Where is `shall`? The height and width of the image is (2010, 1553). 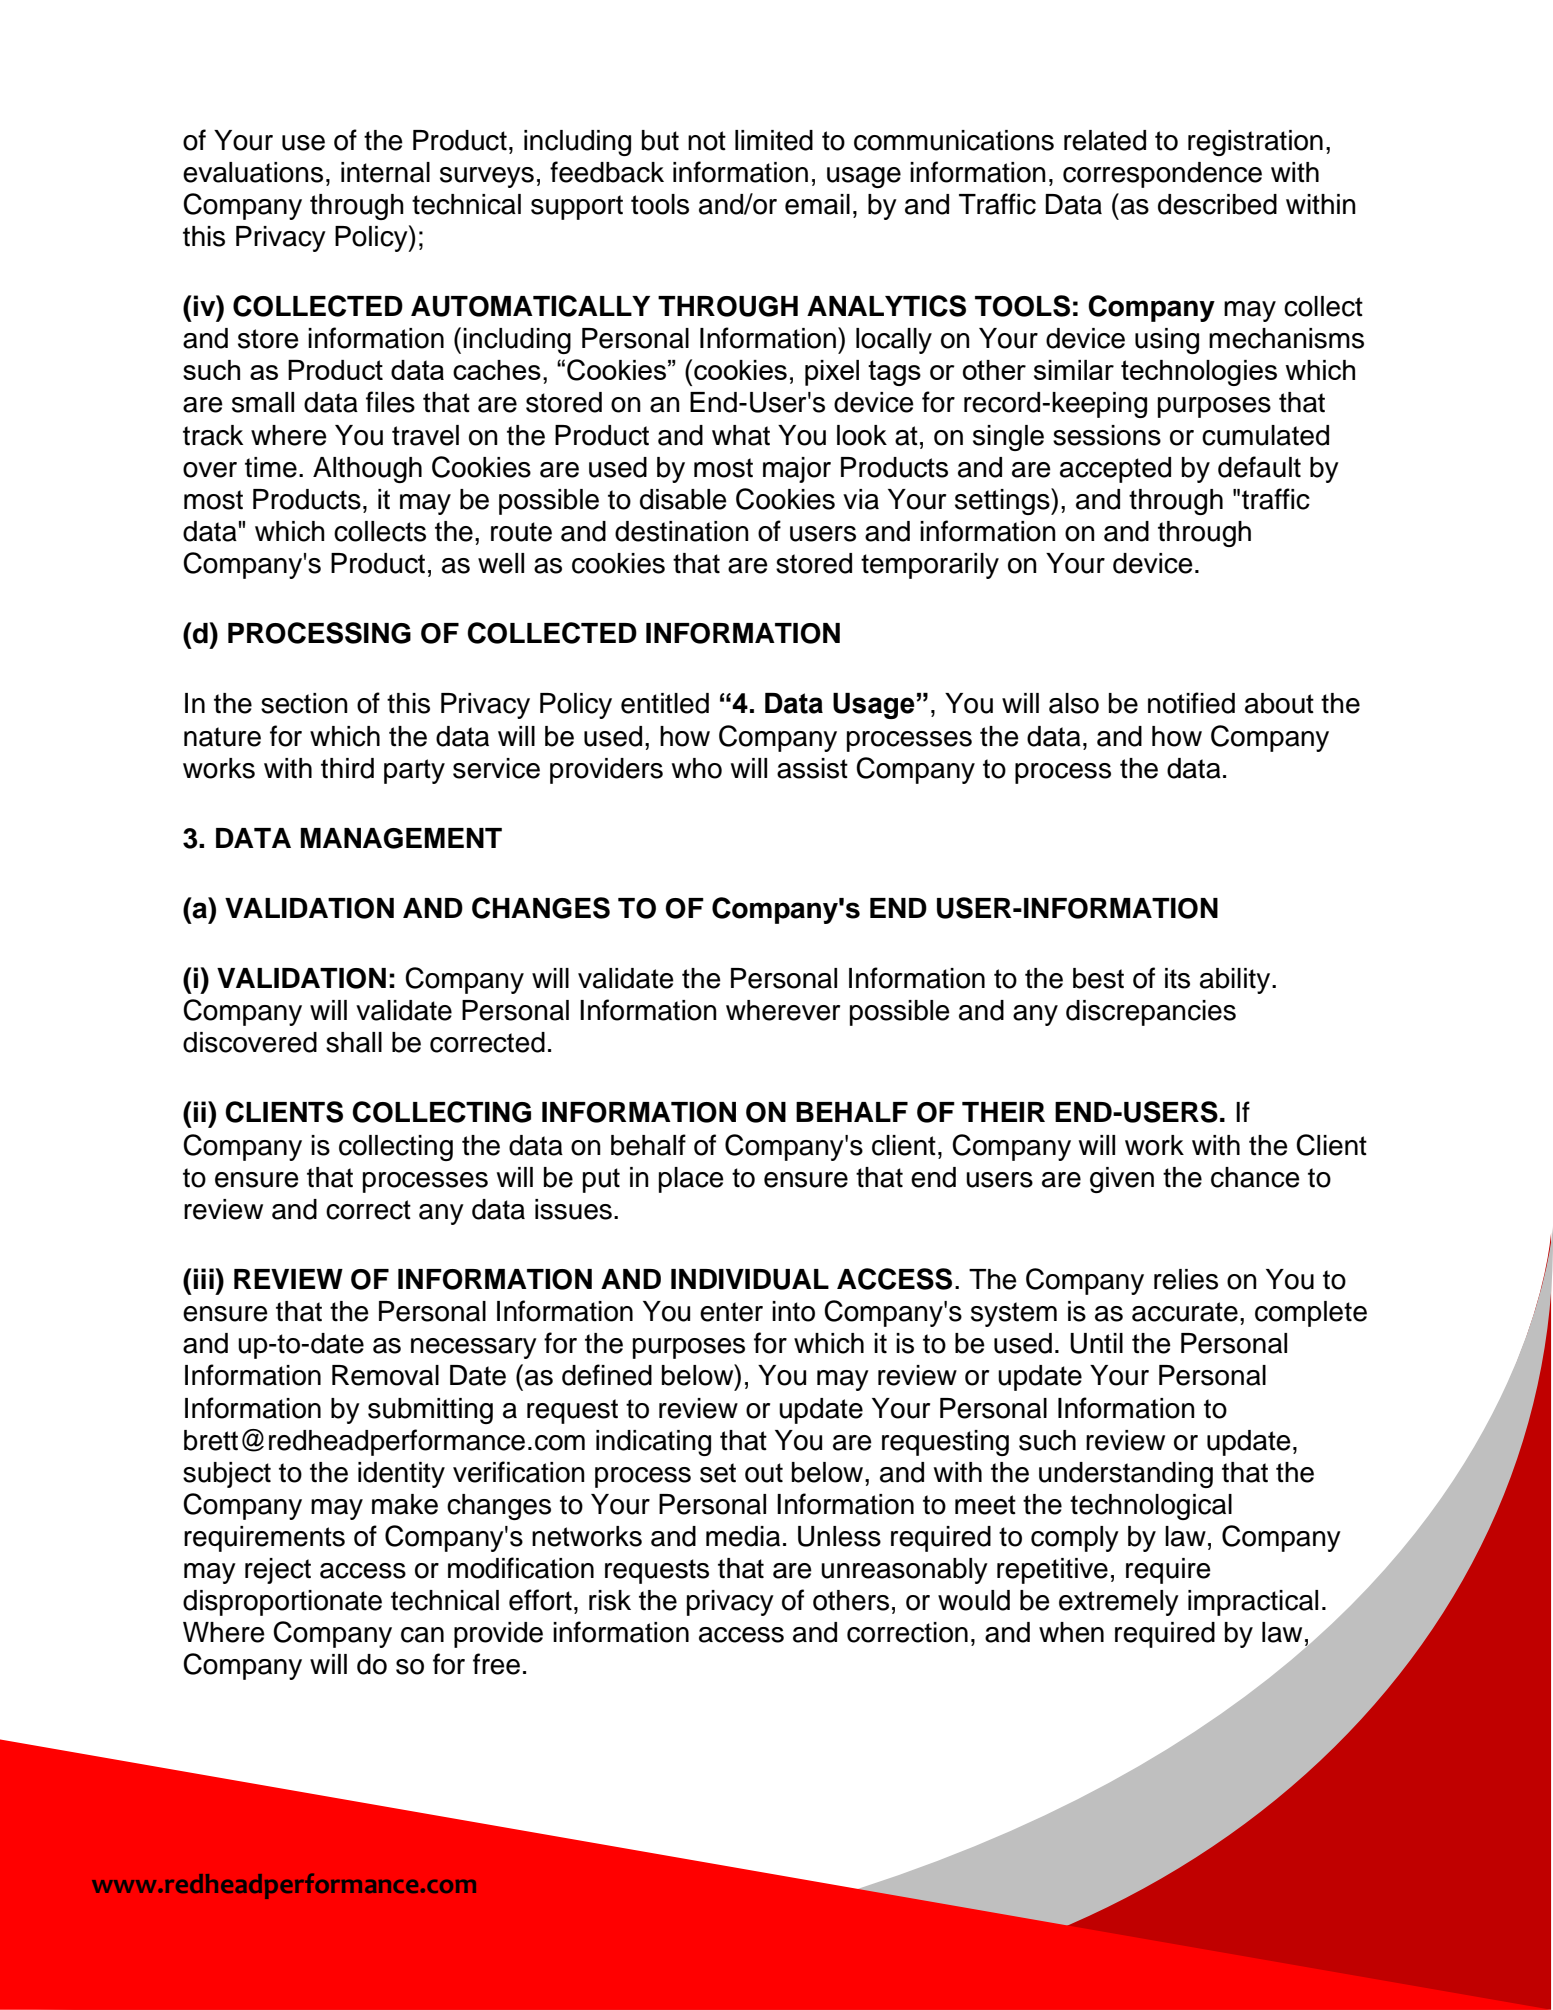 shall is located at coordinates (354, 1042).
